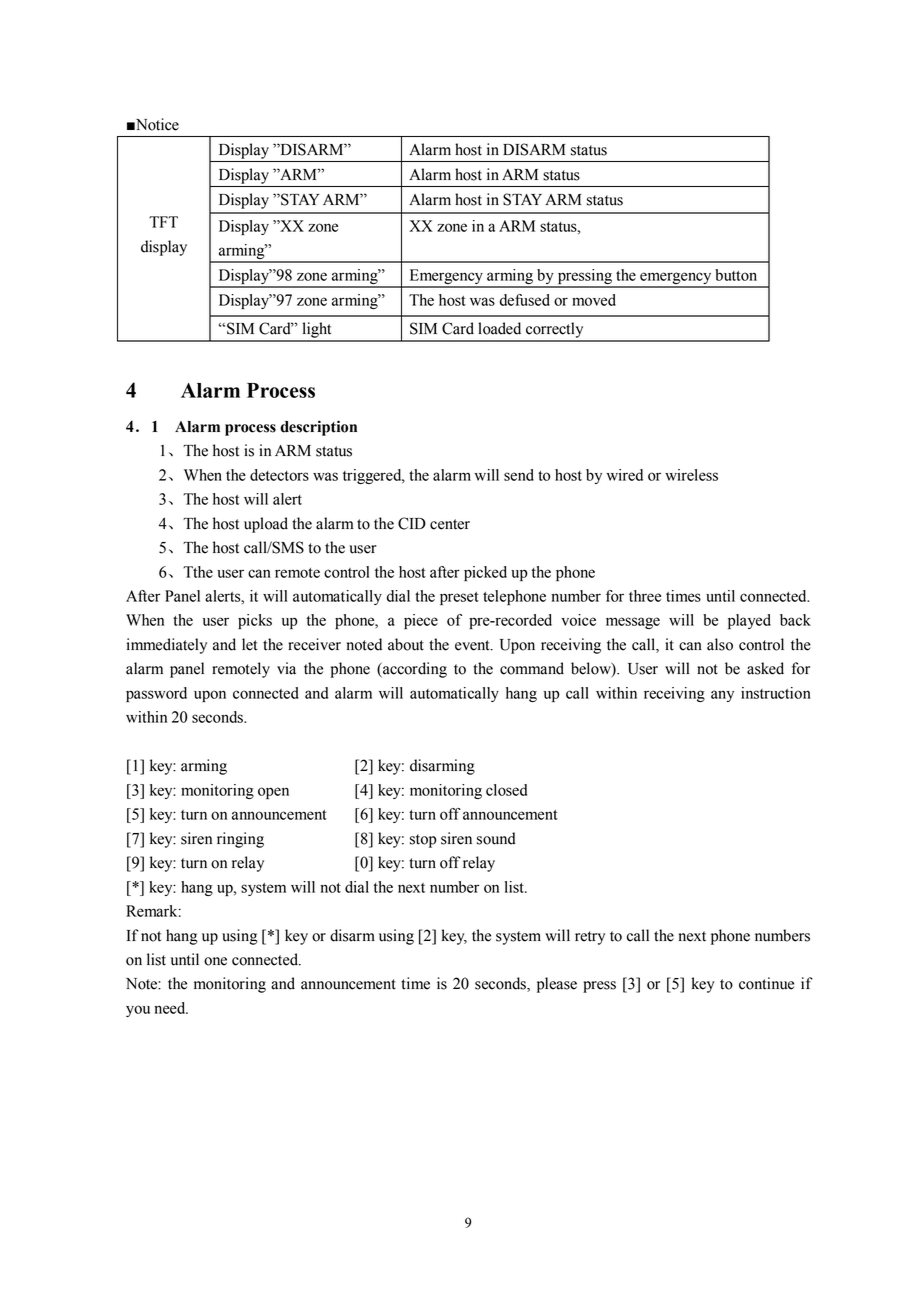  I want to click on wireless, so click(691, 475).
